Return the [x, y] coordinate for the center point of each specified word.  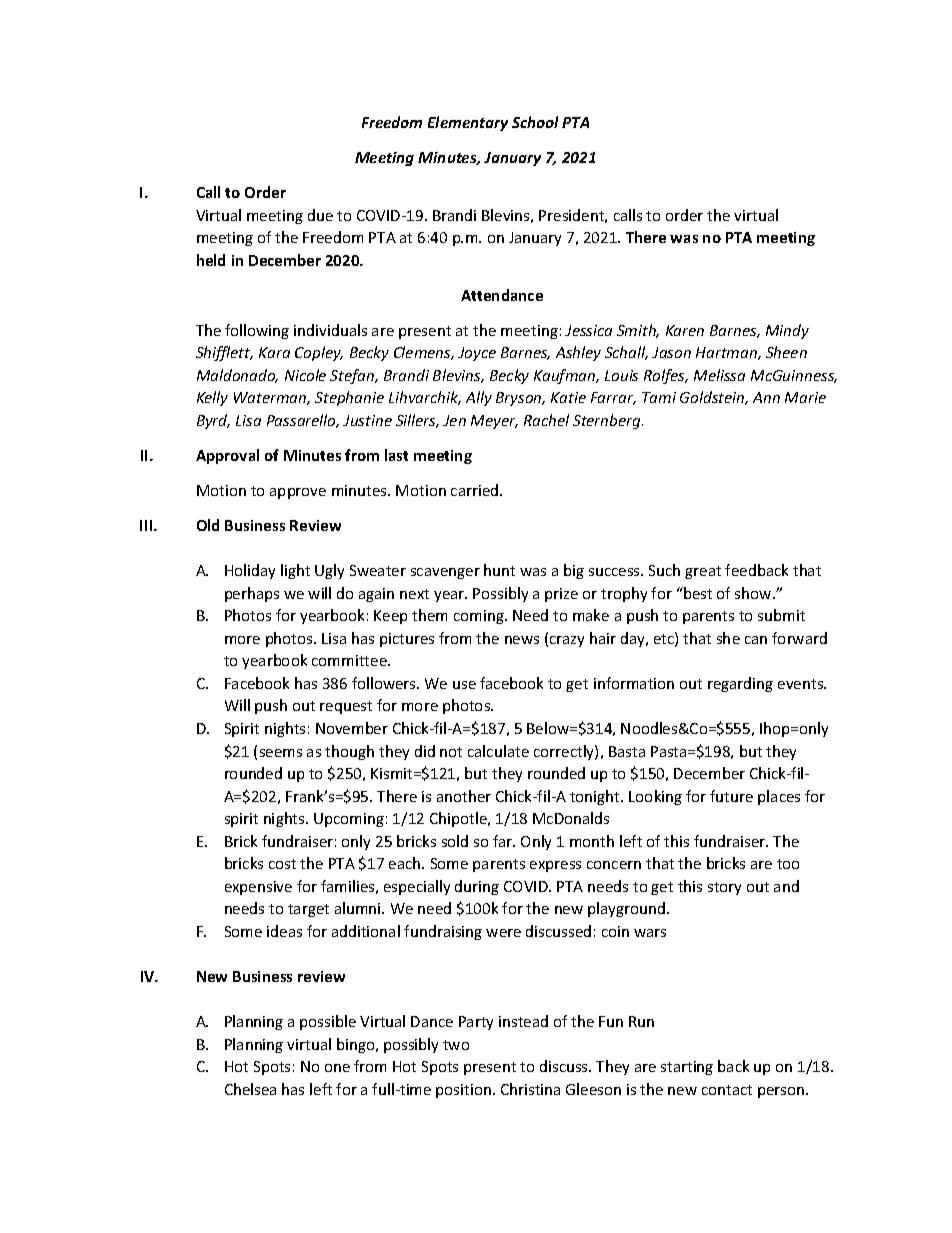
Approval [227, 456]
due [320, 215]
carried [476, 490]
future [731, 796]
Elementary [468, 123]
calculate [498, 751]
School [535, 122]
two [456, 1045]
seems [281, 753]
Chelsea [250, 1089]
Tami [659, 397]
